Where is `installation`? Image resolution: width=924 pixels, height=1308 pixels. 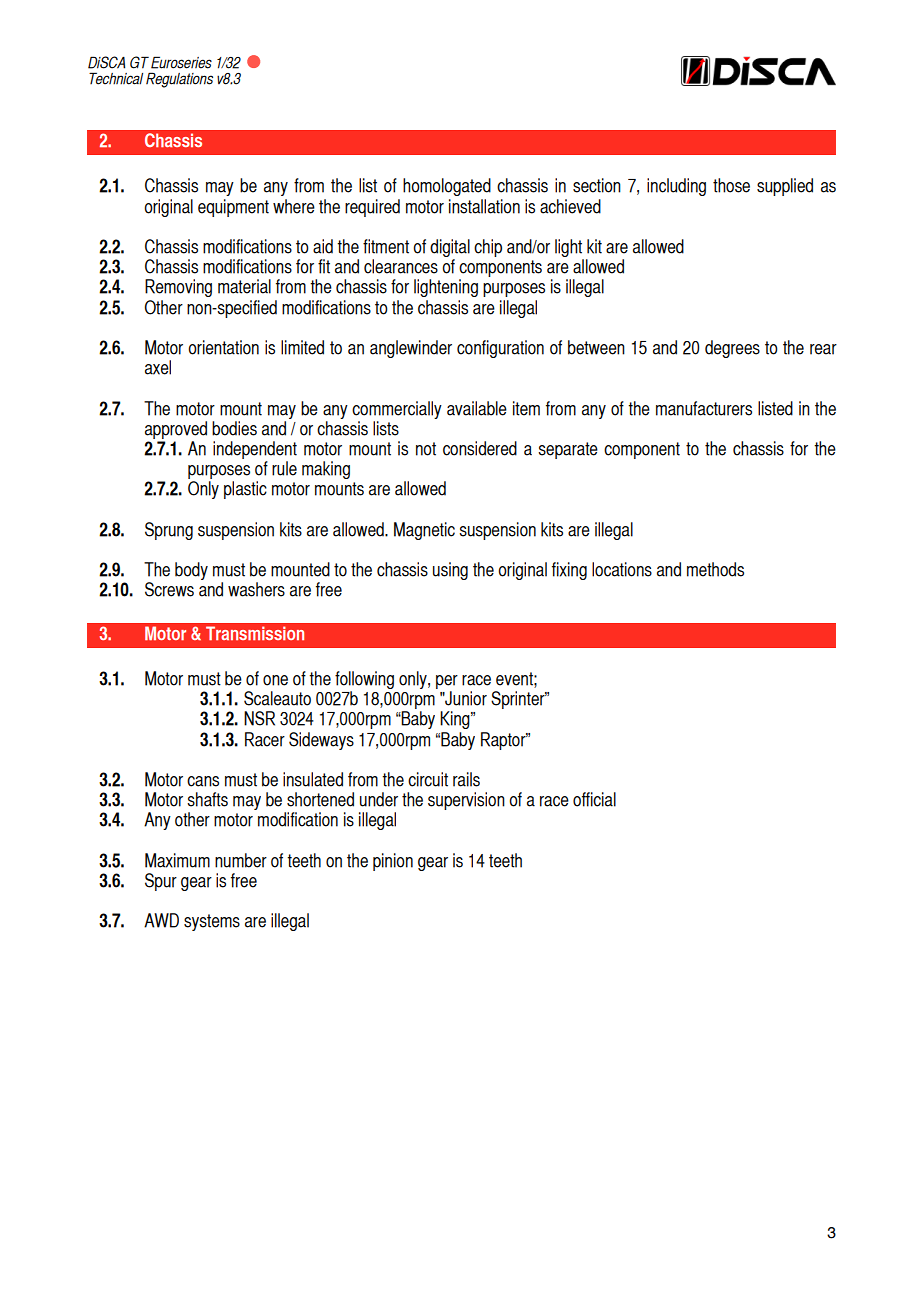 installation is located at coordinates (484, 206).
